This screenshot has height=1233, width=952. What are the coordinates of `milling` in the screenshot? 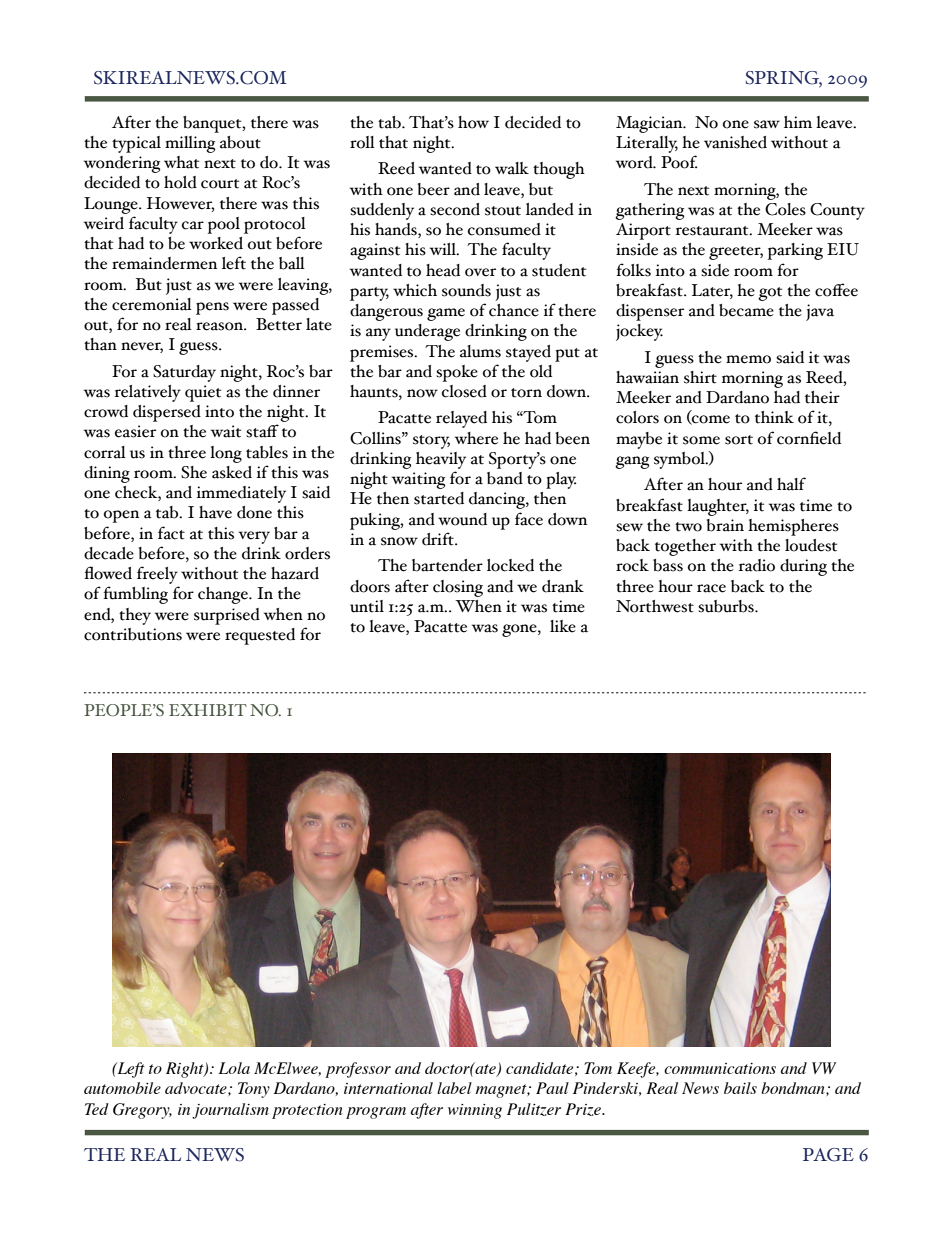 It's located at (190, 144).
